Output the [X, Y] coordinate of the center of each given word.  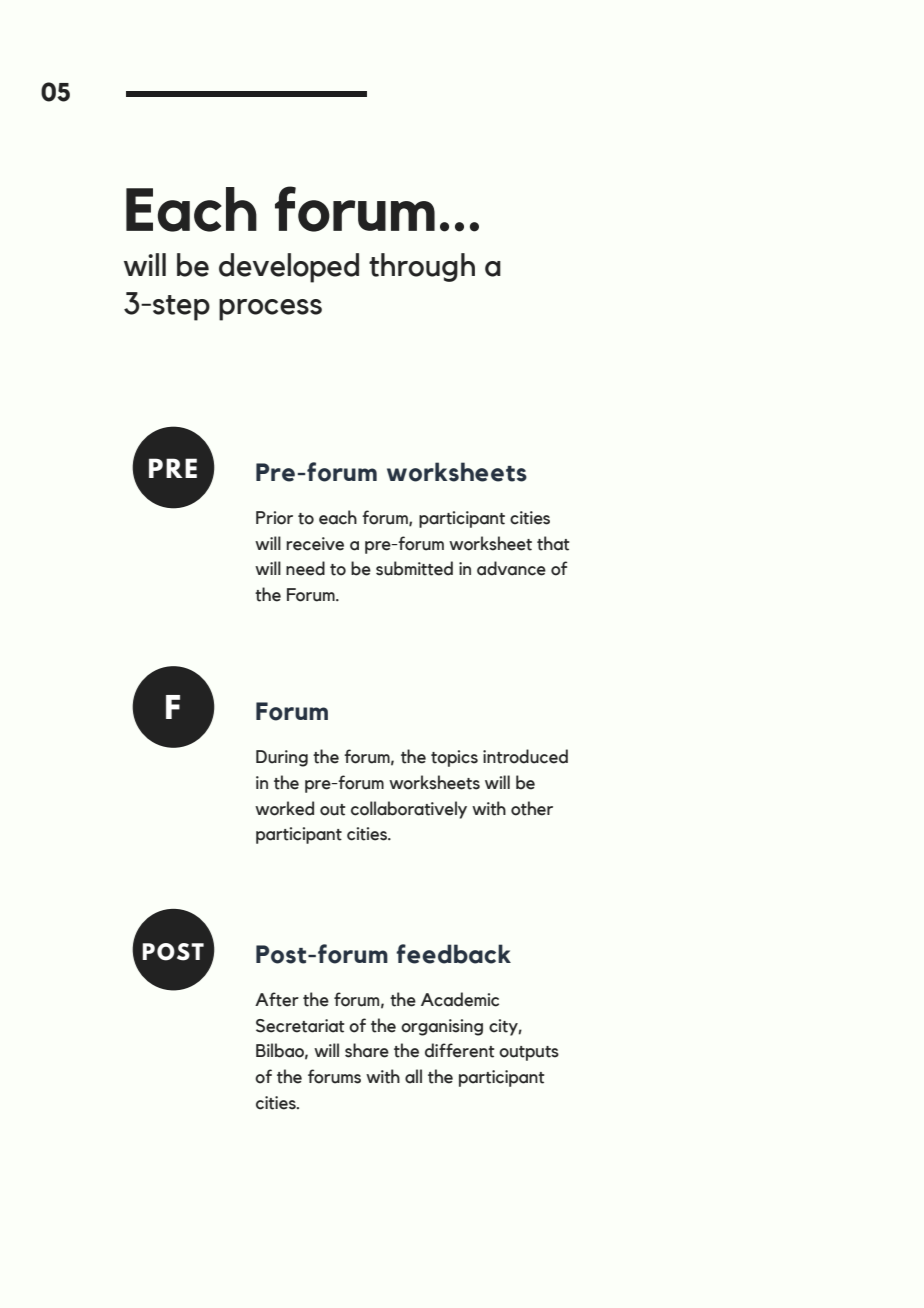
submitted [414, 568]
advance [511, 568]
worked [284, 808]
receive [315, 544]
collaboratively [409, 810]
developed [289, 268]
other [532, 808]
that [553, 543]
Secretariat [300, 1026]
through [422, 267]
